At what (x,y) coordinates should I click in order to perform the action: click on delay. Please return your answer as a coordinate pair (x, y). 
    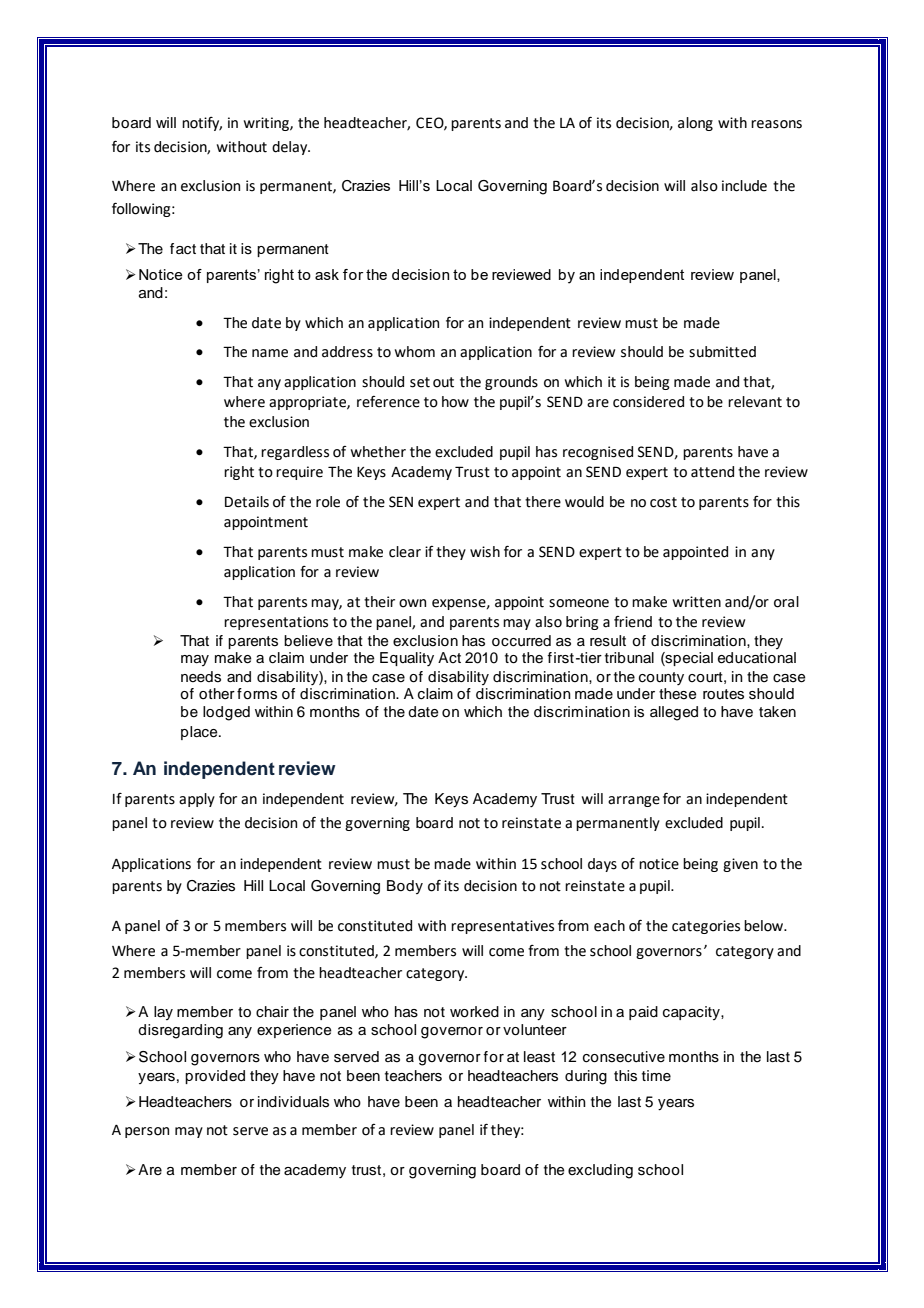
    Looking at the image, I should click on (291, 148).
